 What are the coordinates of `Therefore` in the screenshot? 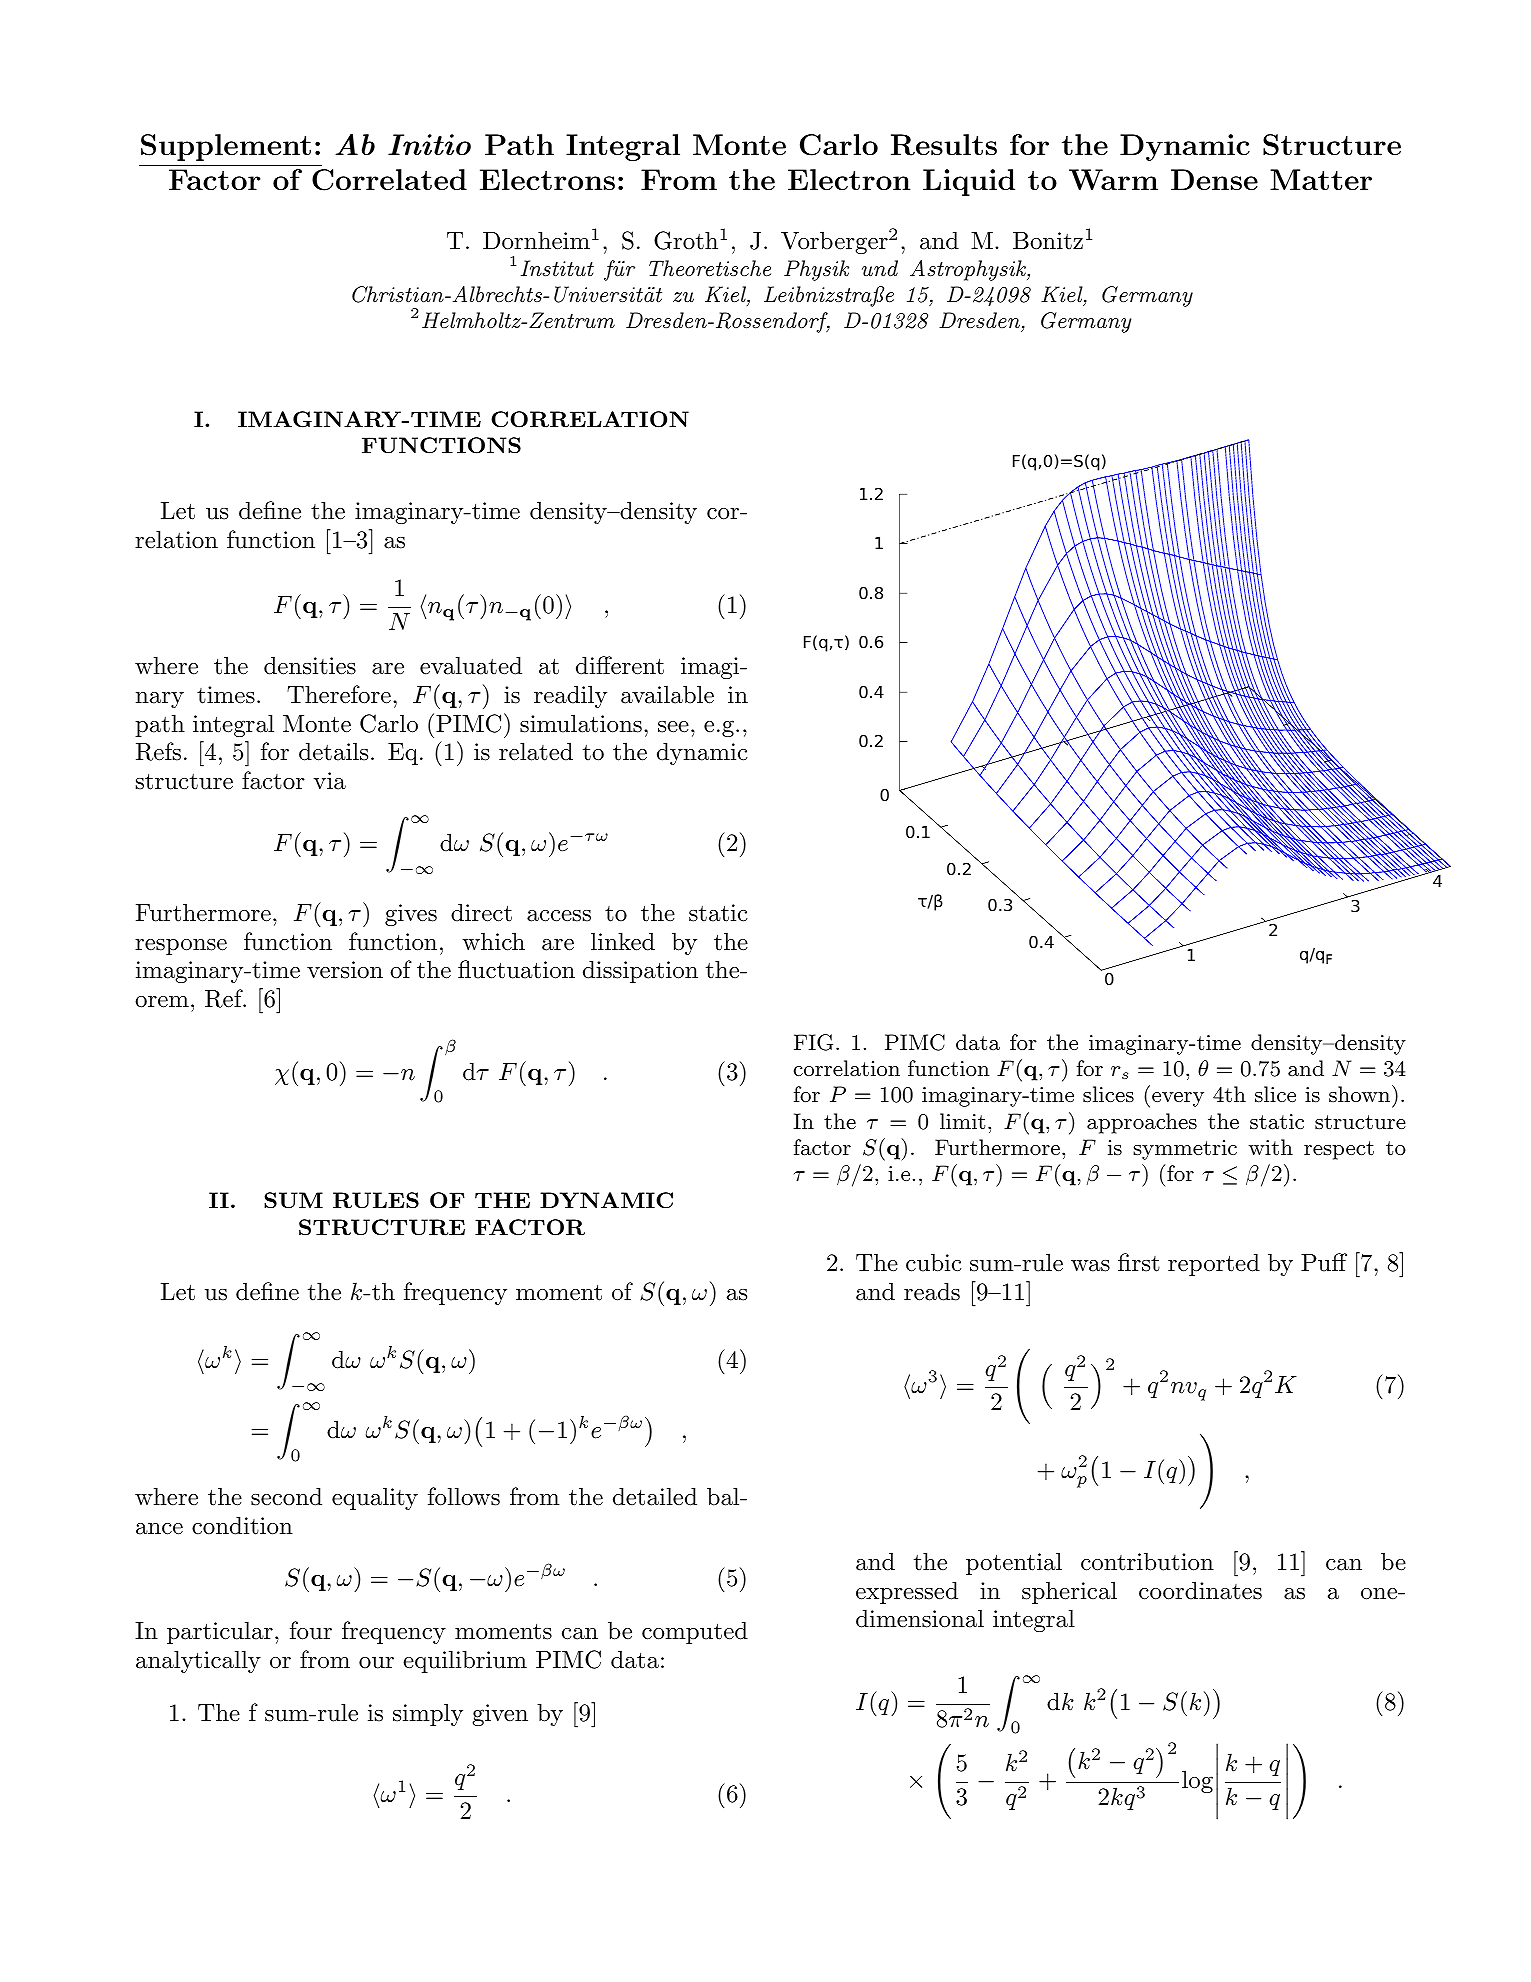 It's located at (339, 694).
